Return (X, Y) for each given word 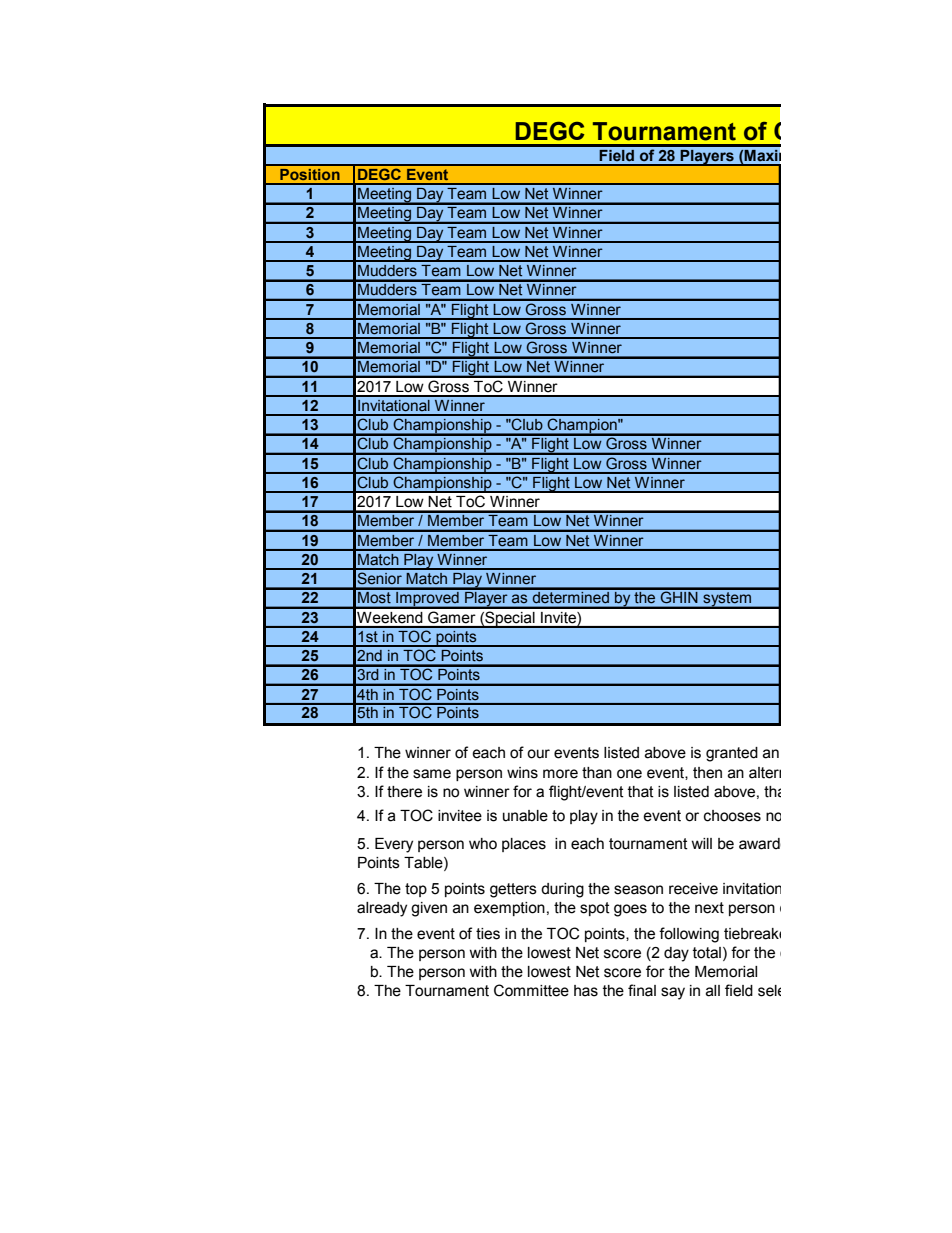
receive (693, 889)
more (560, 774)
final (642, 990)
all (713, 991)
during (562, 890)
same (432, 774)
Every (394, 845)
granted (732, 754)
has (586, 991)
